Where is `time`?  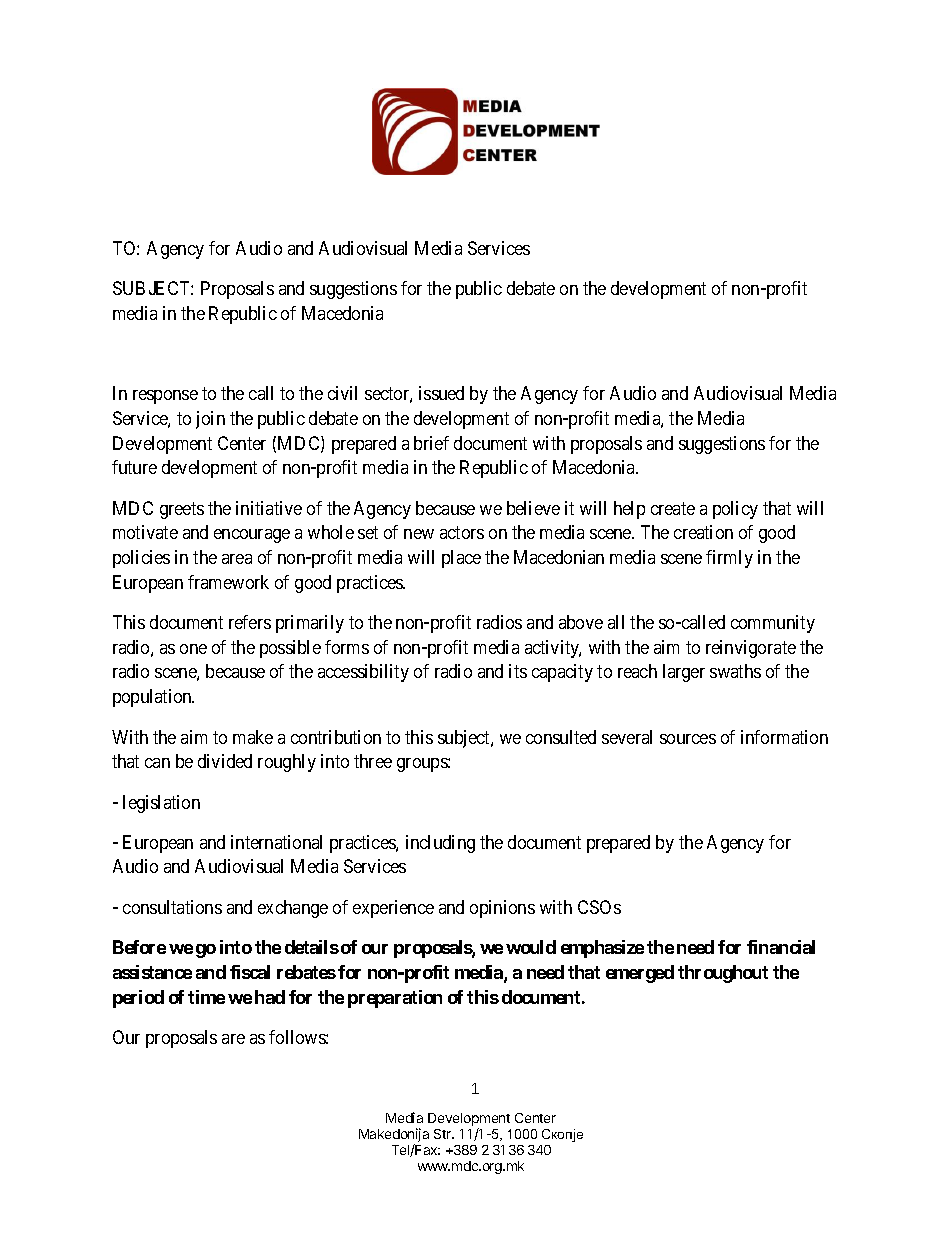 time is located at coordinates (206, 997).
